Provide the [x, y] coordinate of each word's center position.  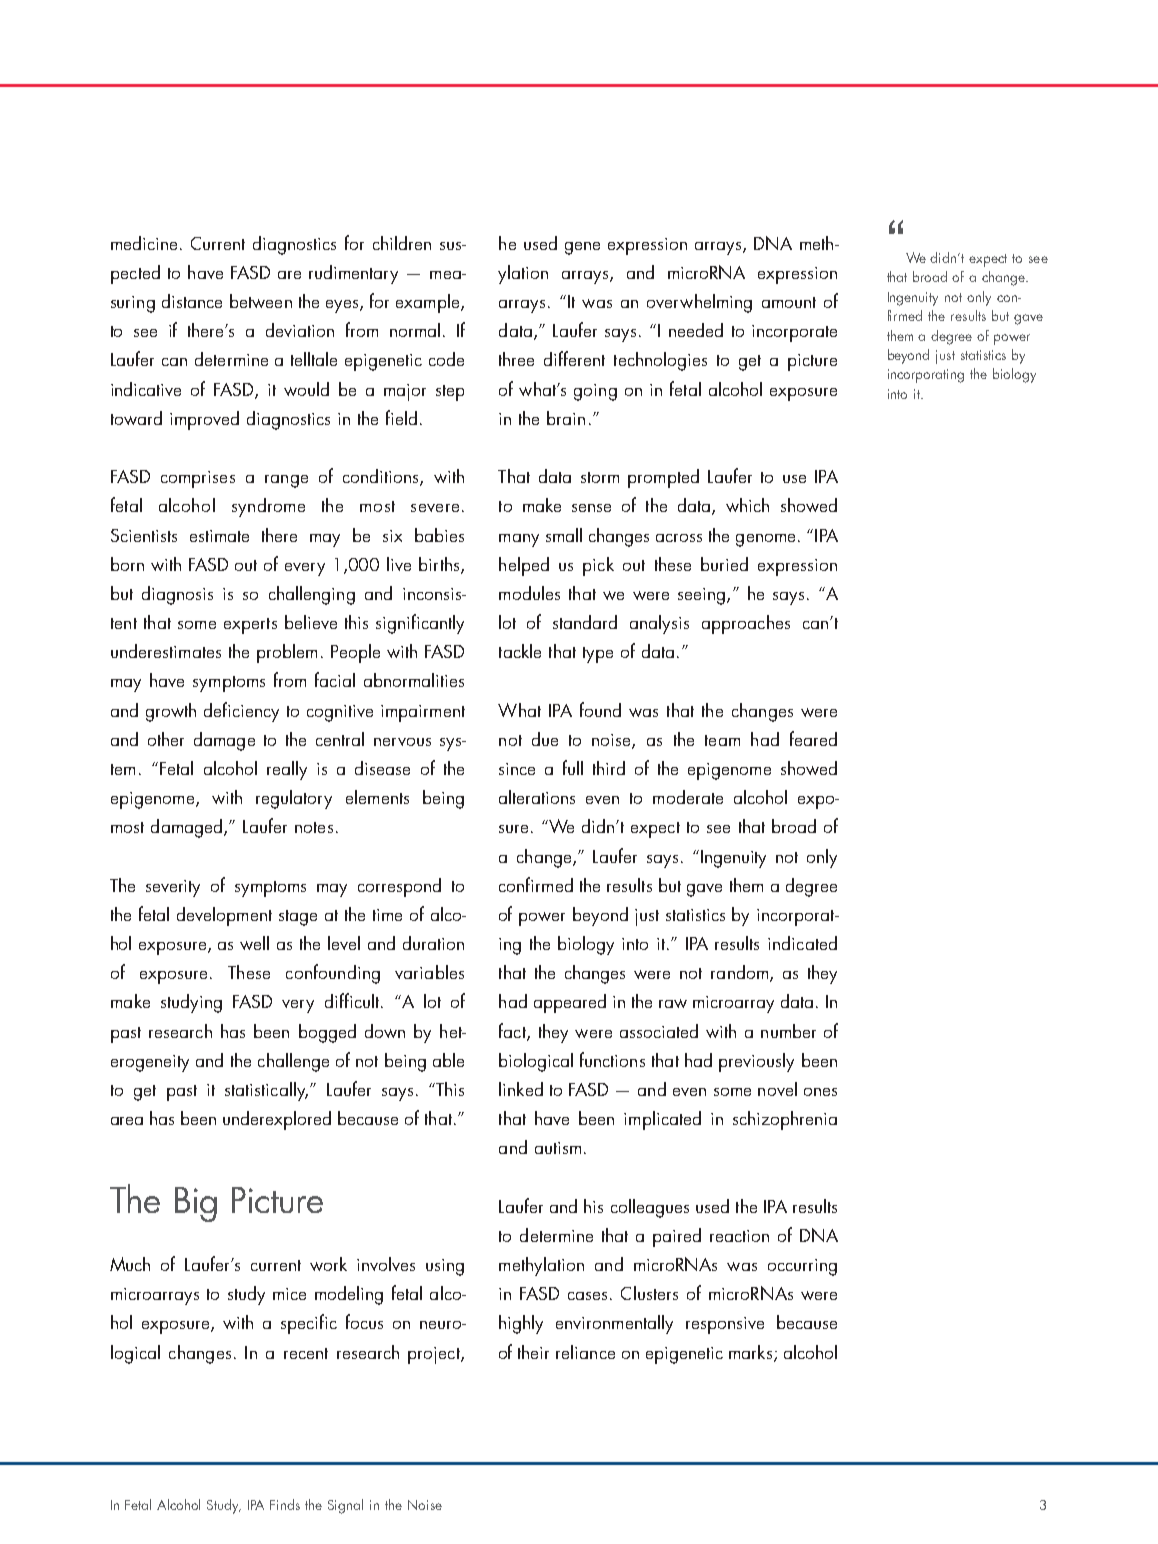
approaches [746, 624]
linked [521, 1089]
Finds [285, 1504]
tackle [520, 651]
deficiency [241, 712]
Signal [345, 1506]
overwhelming [699, 303]
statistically [266, 1091]
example [429, 303]
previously [756, 1062]
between [261, 301]
